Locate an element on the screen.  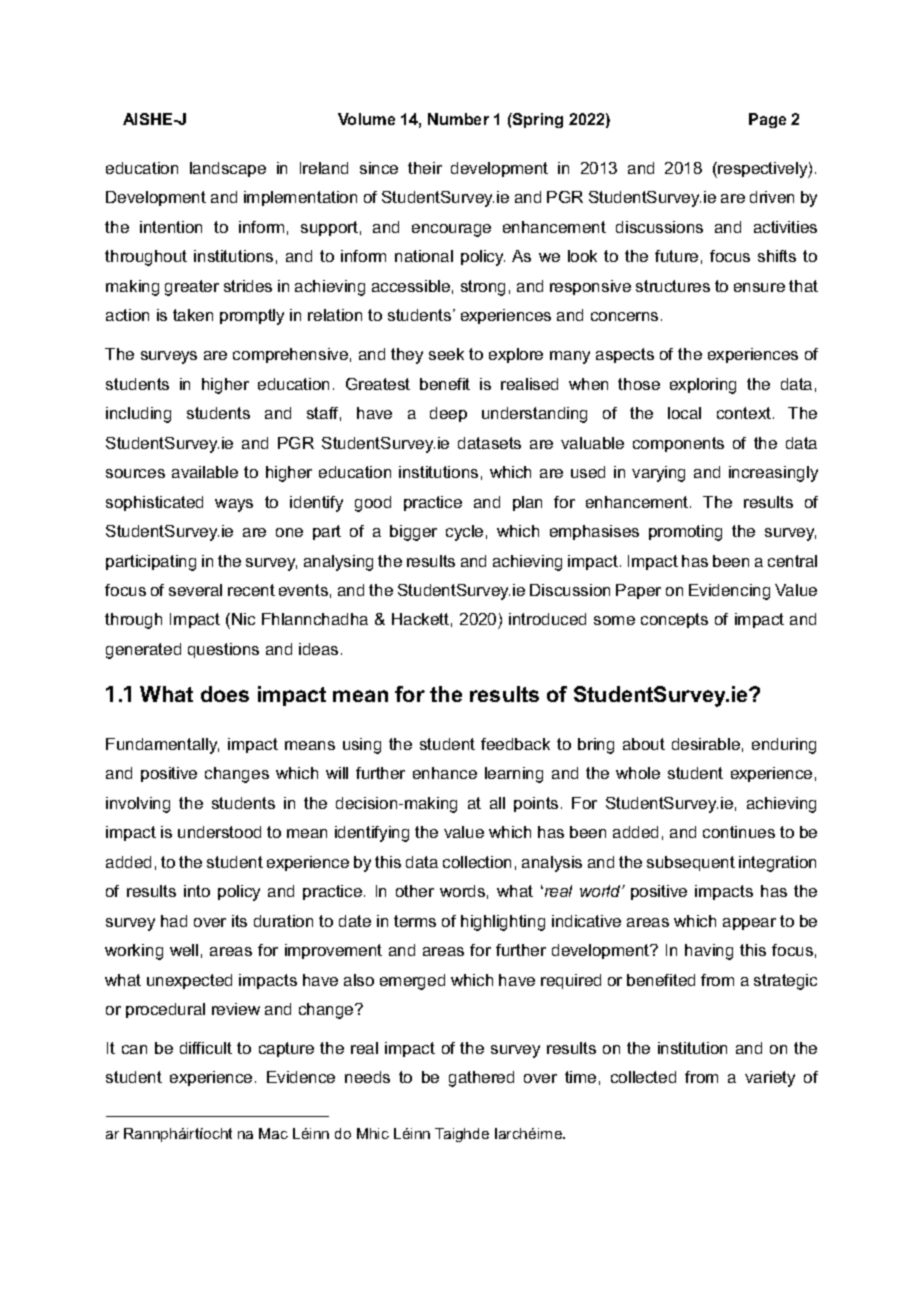
Number is located at coordinates (458, 119).
